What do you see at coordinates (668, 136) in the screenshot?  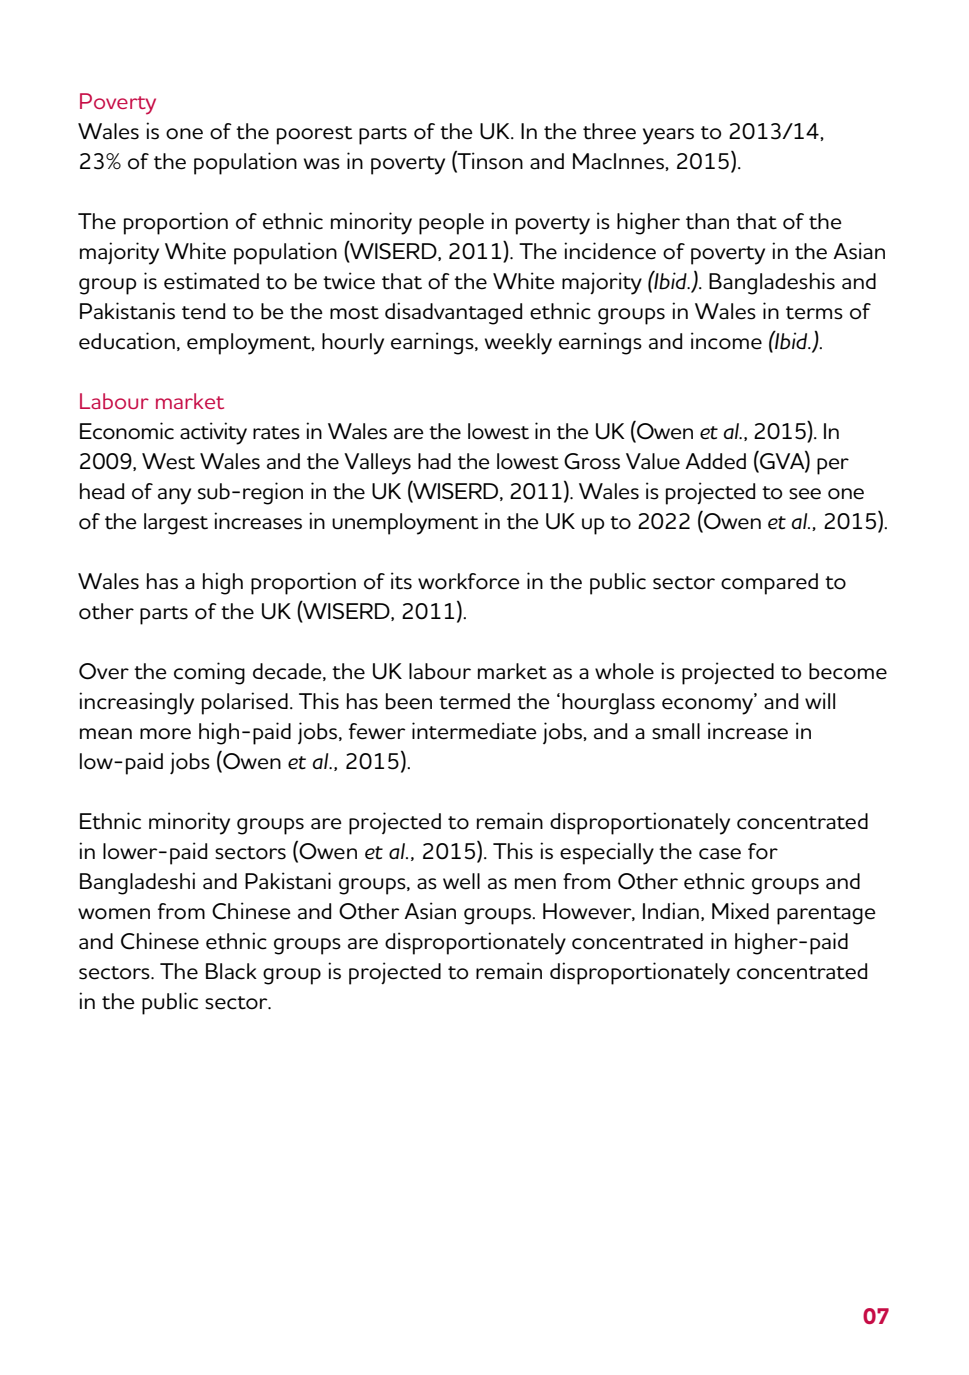 I see `years` at bounding box center [668, 136].
